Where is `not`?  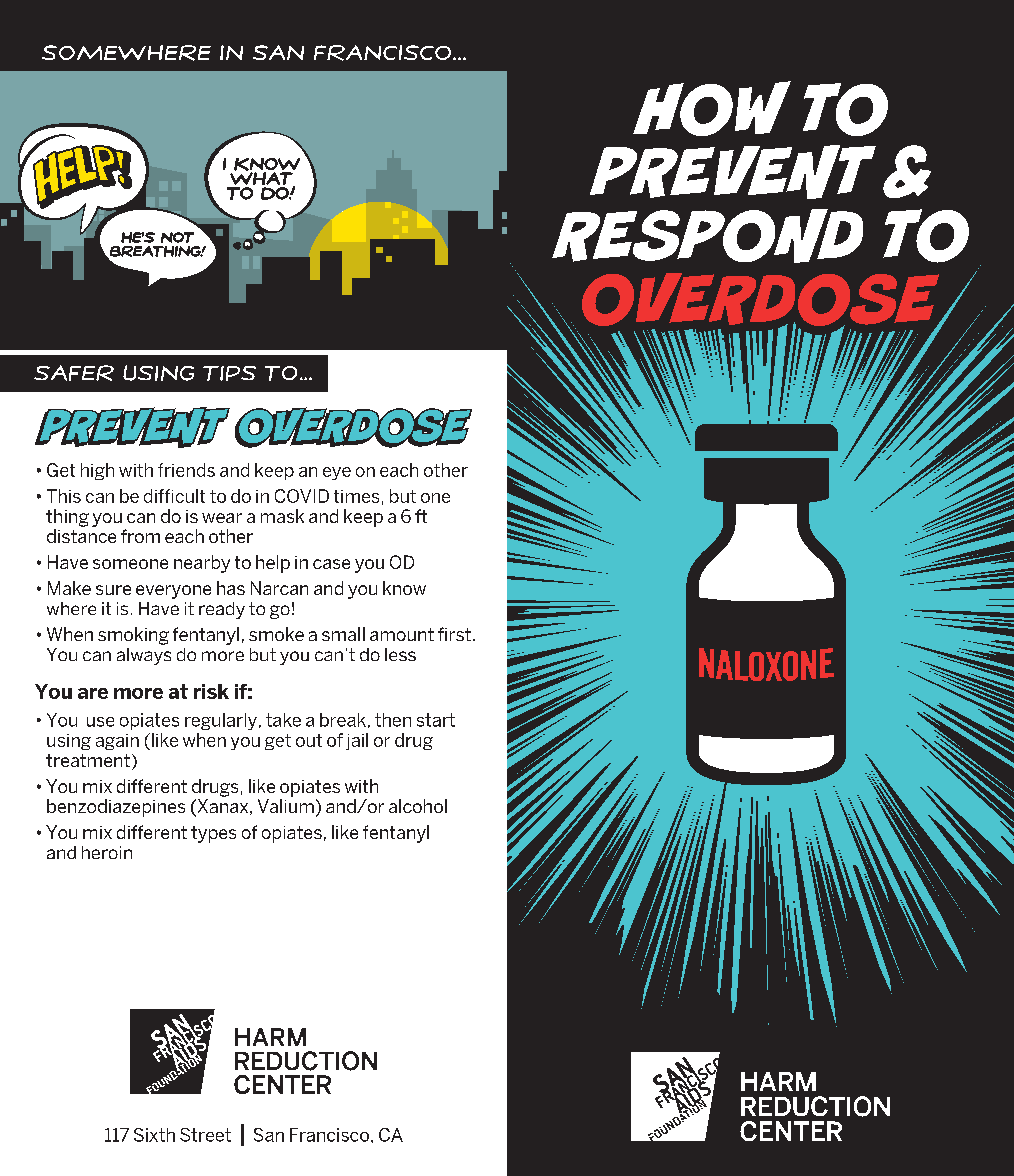
not is located at coordinates (177, 237).
